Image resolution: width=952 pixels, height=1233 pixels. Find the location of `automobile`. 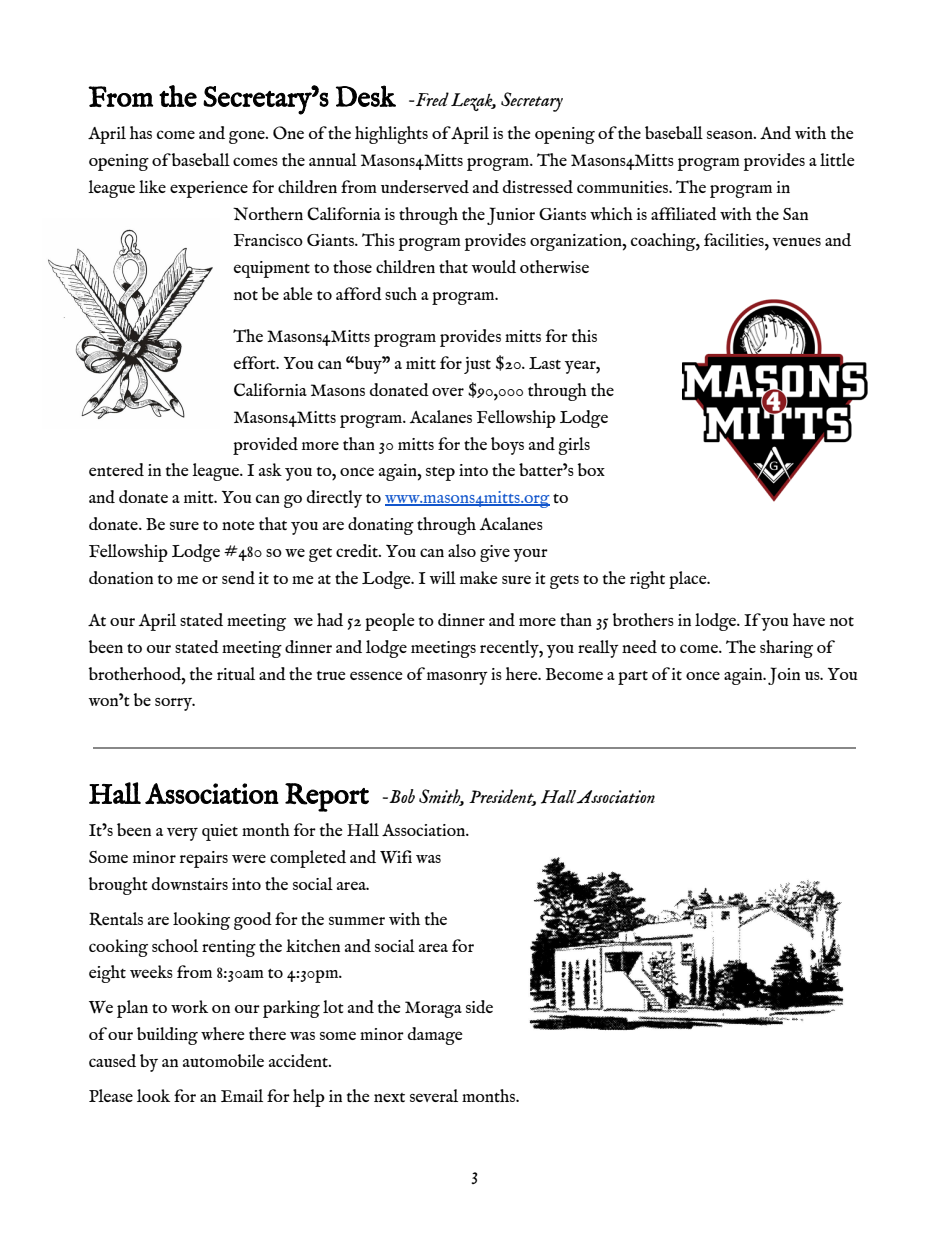

automobile is located at coordinates (223, 1060).
